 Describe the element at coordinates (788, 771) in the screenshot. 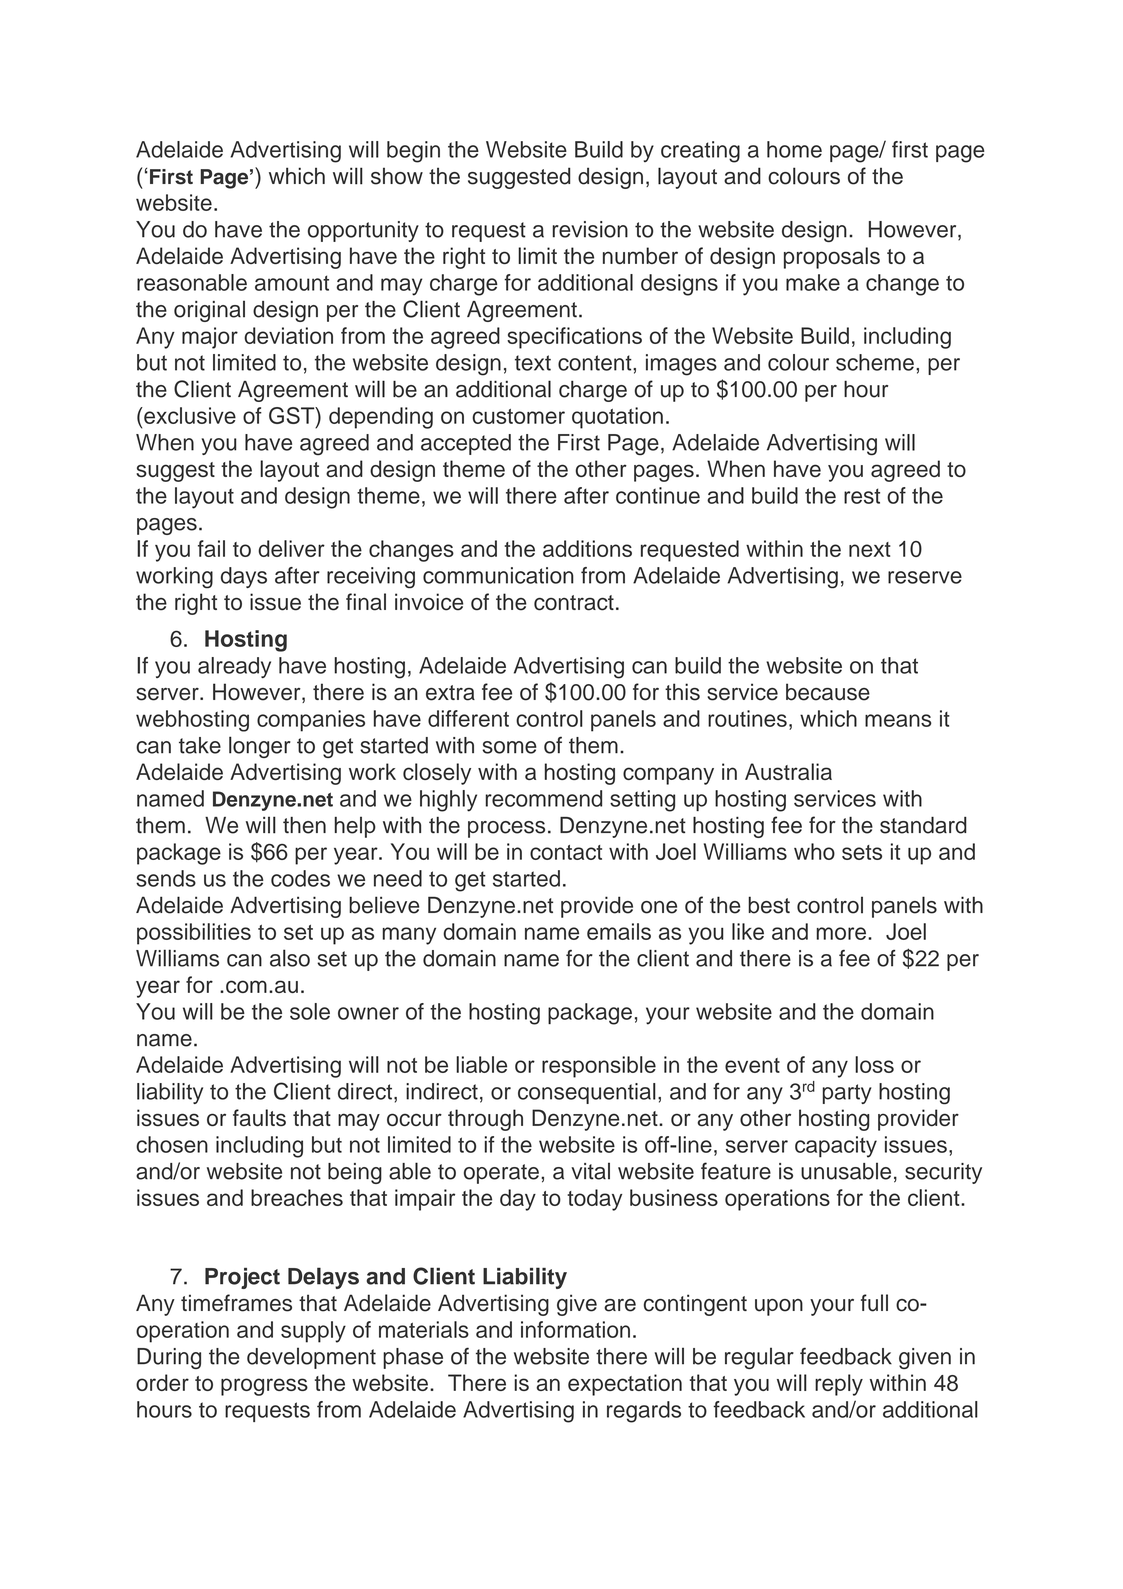

I see `Australia` at that location.
